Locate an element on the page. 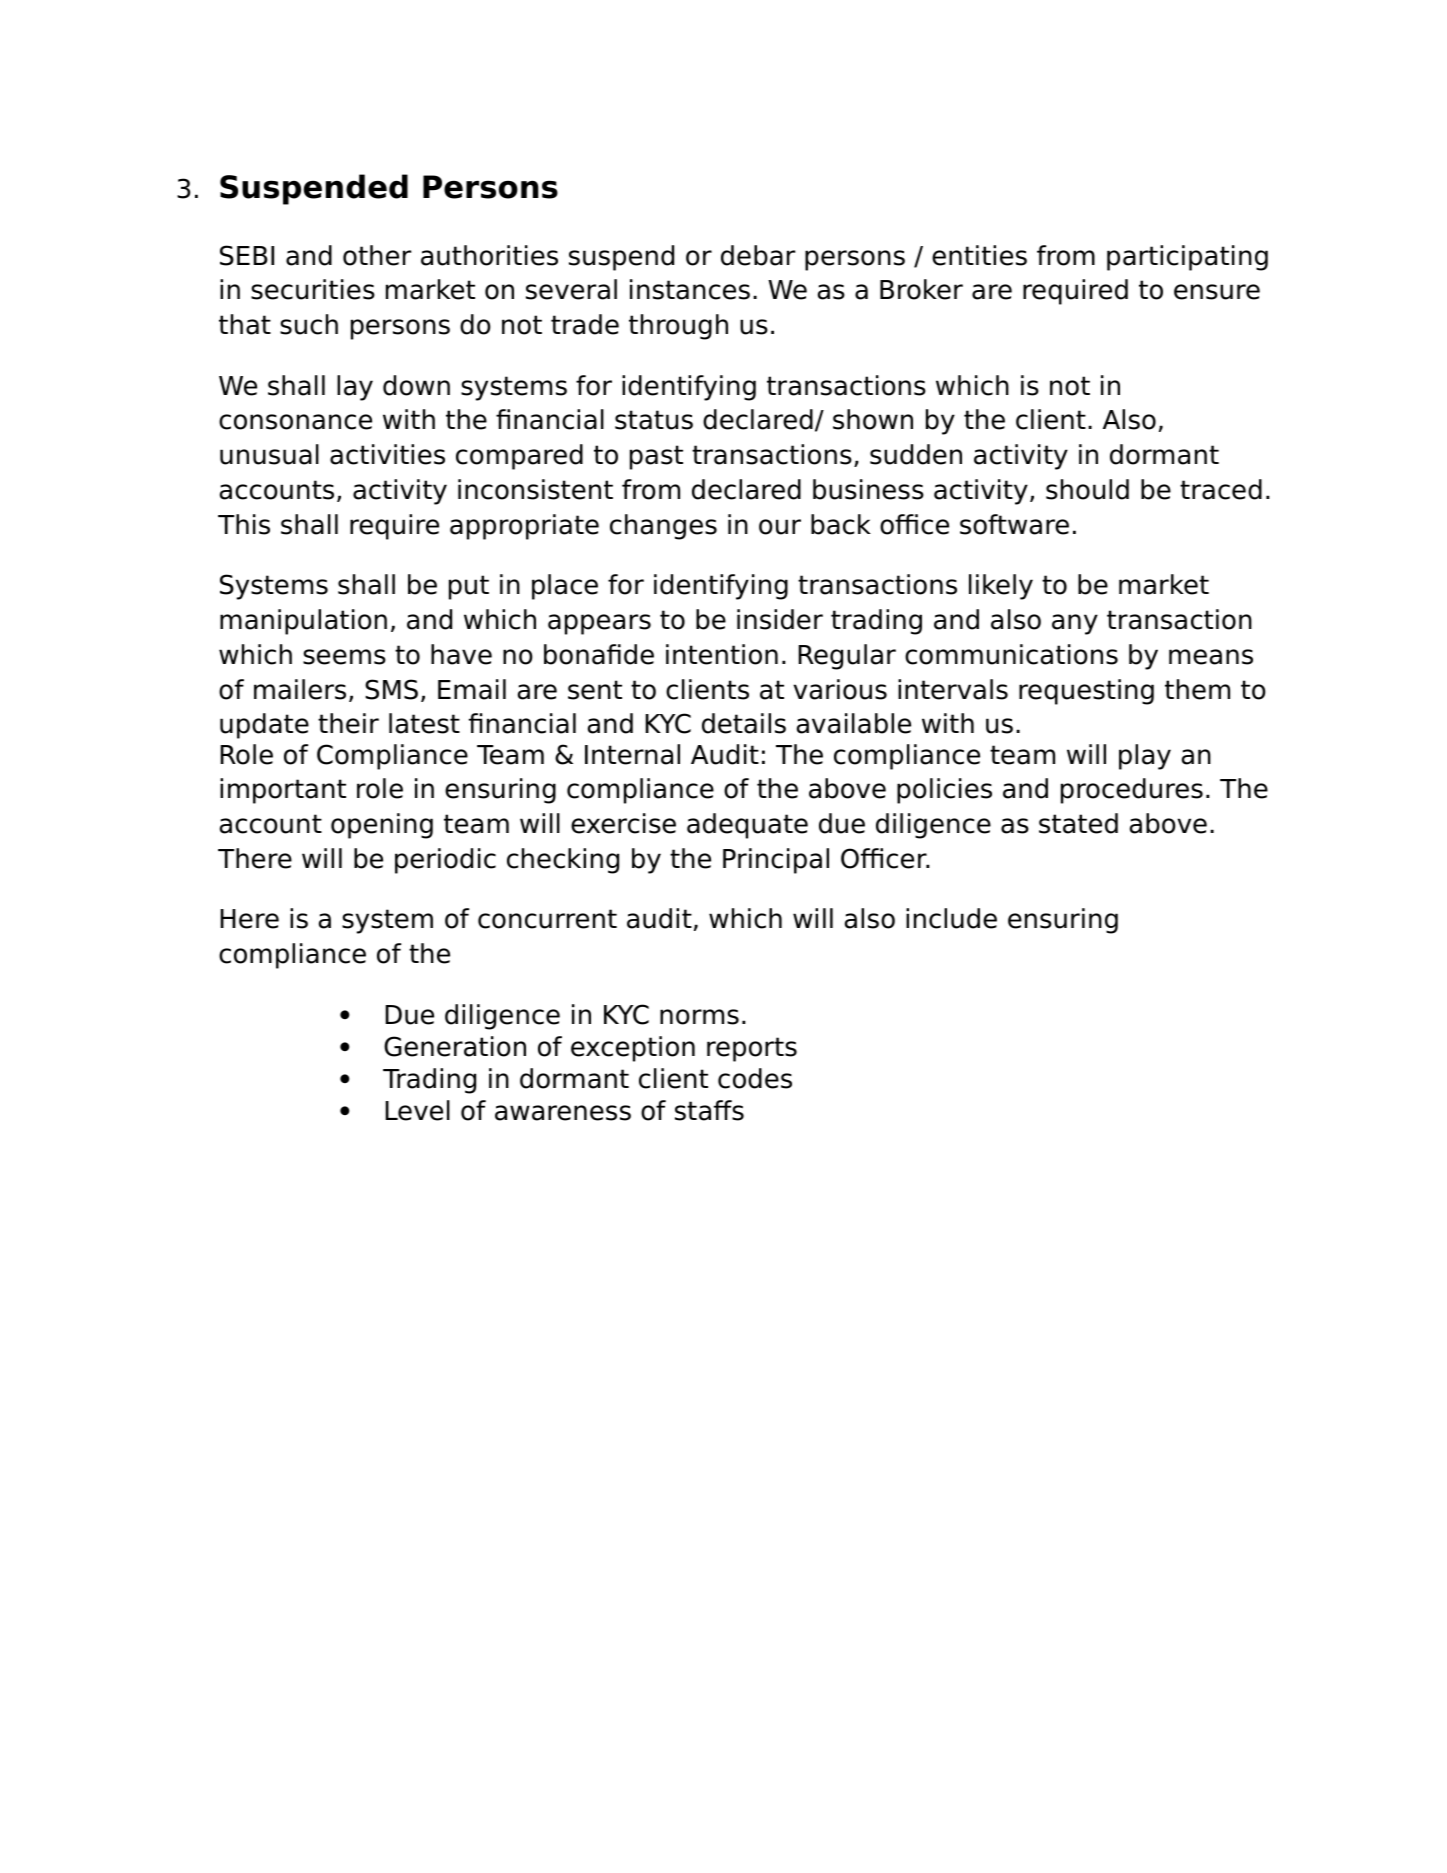 The width and height of the document is (1447, 1873). intention is located at coordinates (722, 654).
